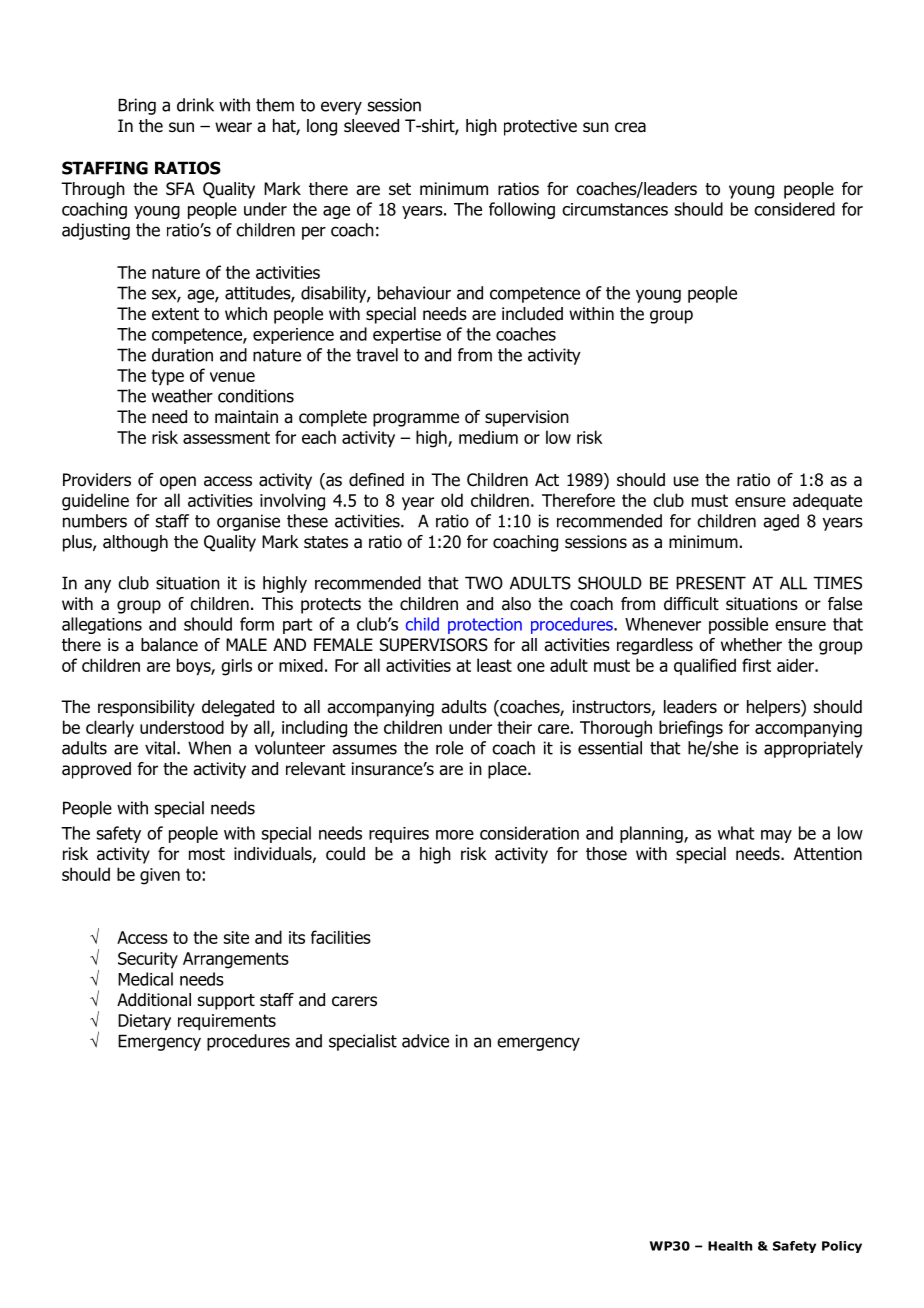 This screenshot has height=1308, width=924. Describe the element at coordinates (144, 1022) in the screenshot. I see `Dietary` at that location.
